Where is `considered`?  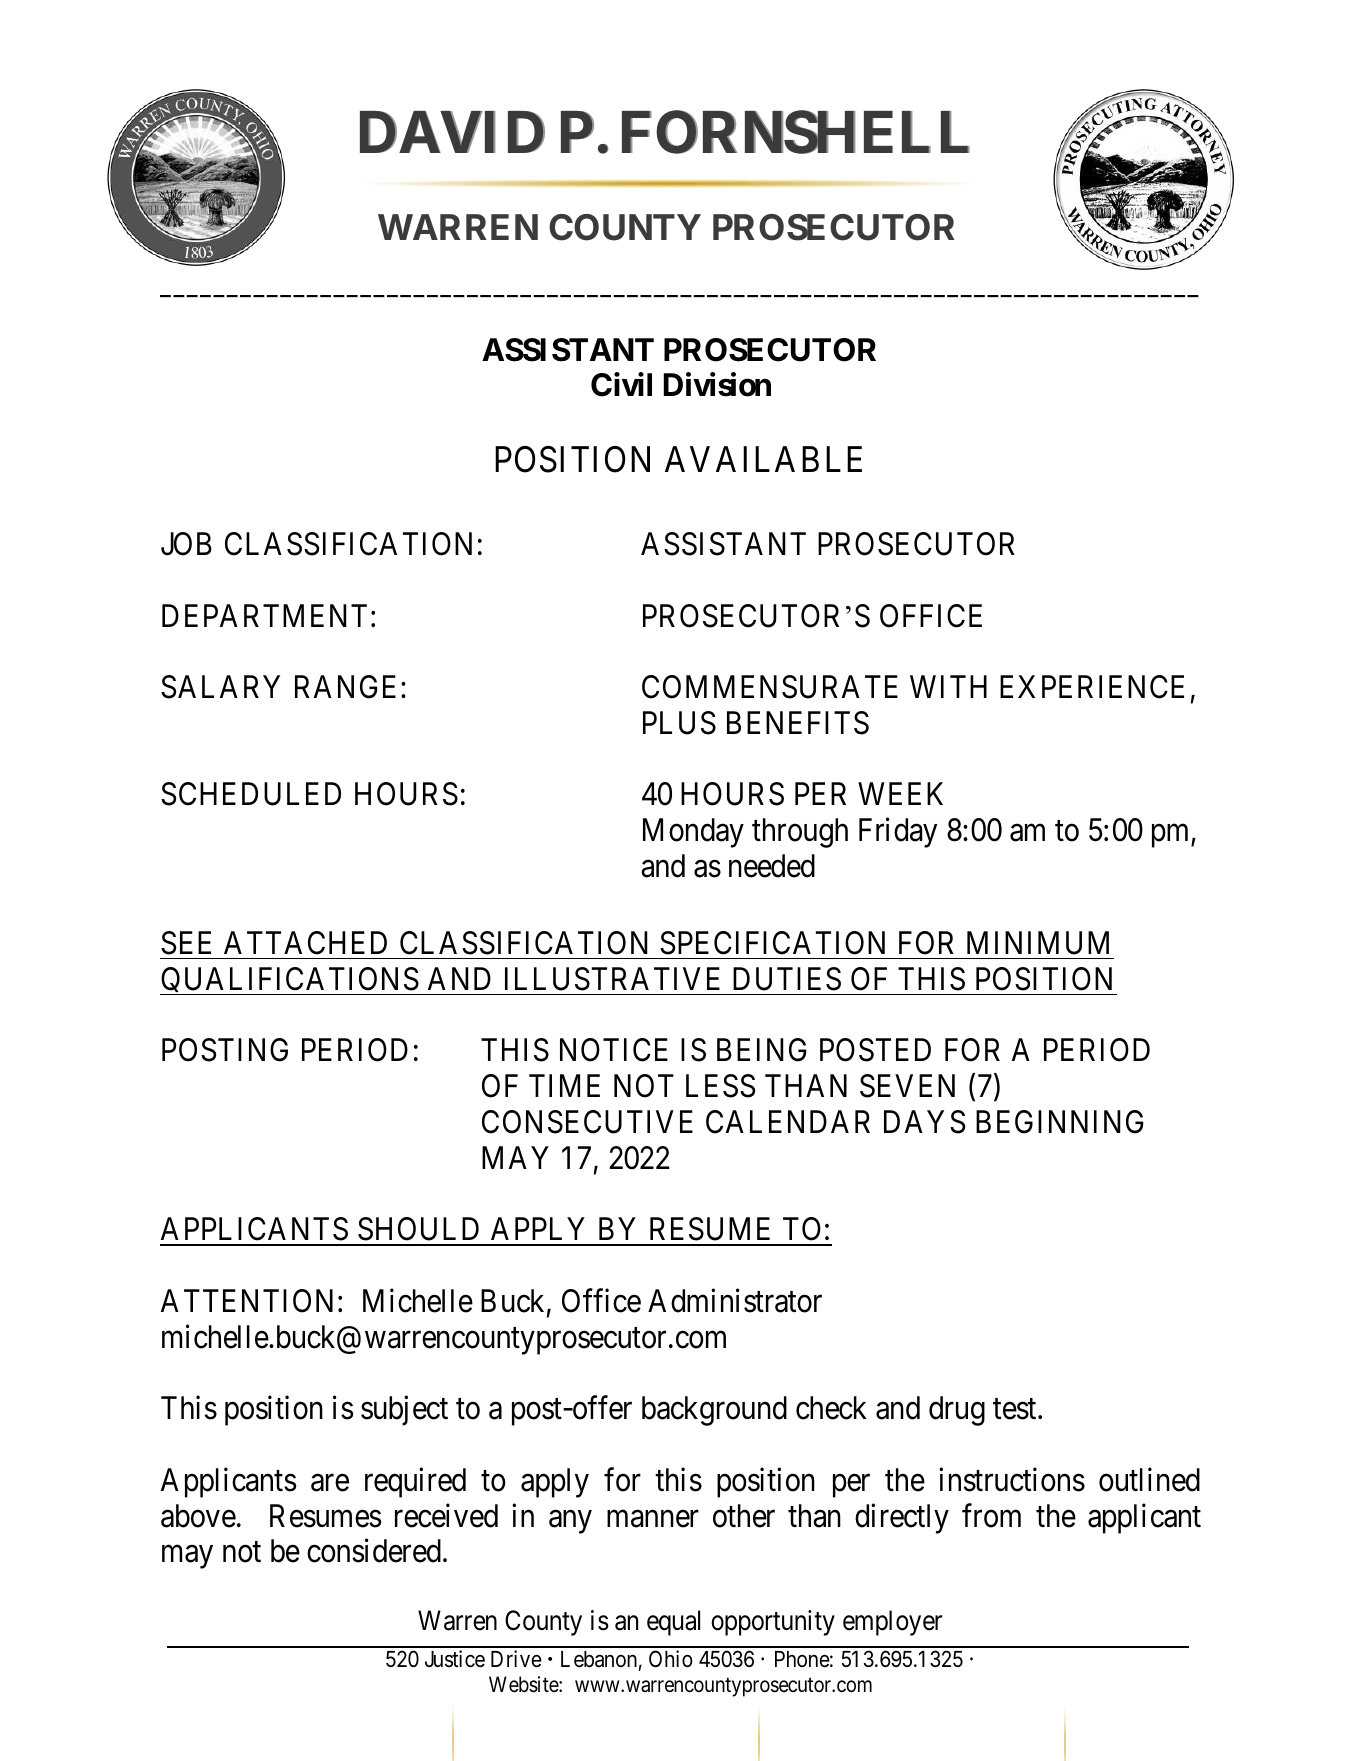
considered is located at coordinates (374, 1551).
